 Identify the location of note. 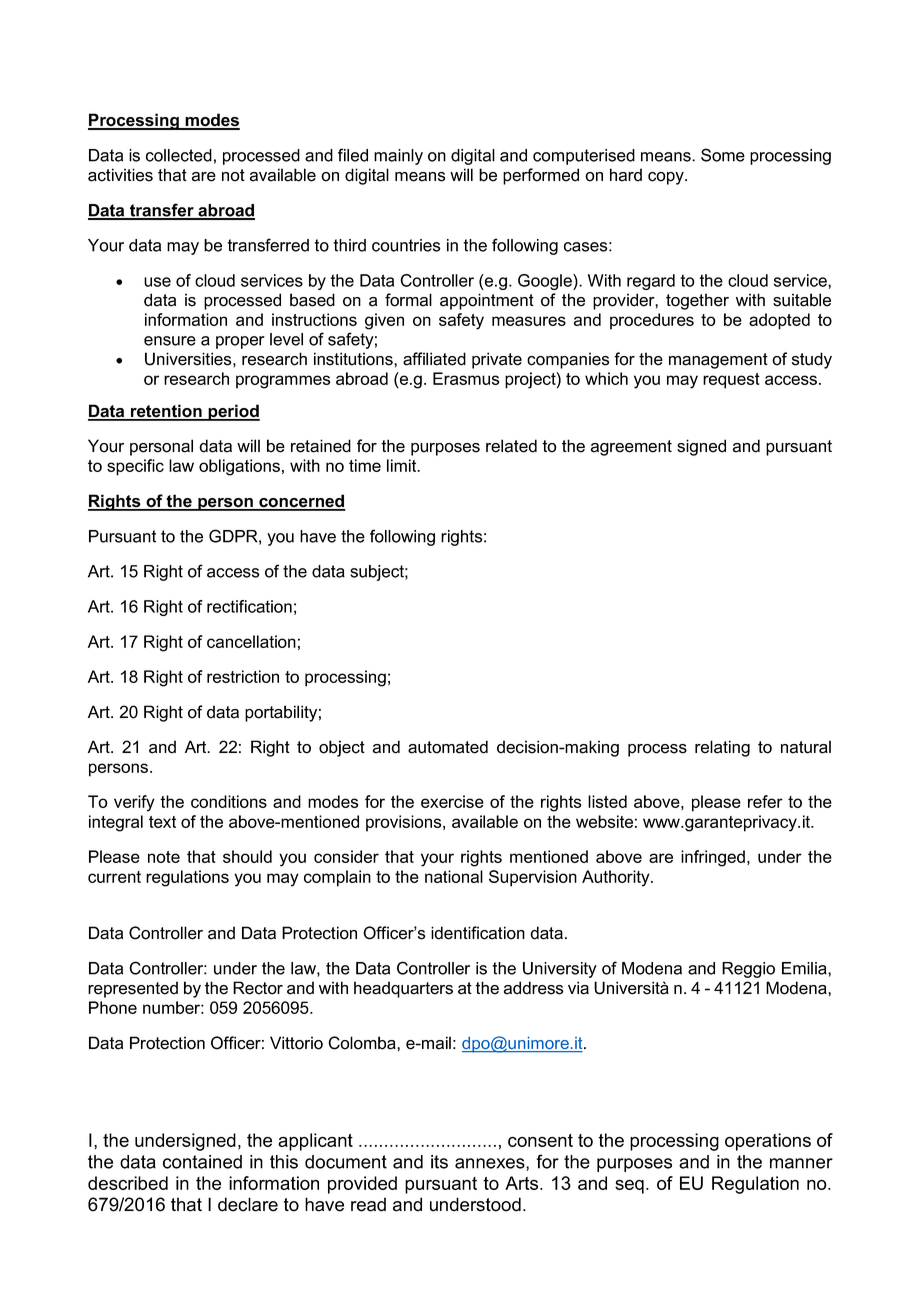
(164, 857).
